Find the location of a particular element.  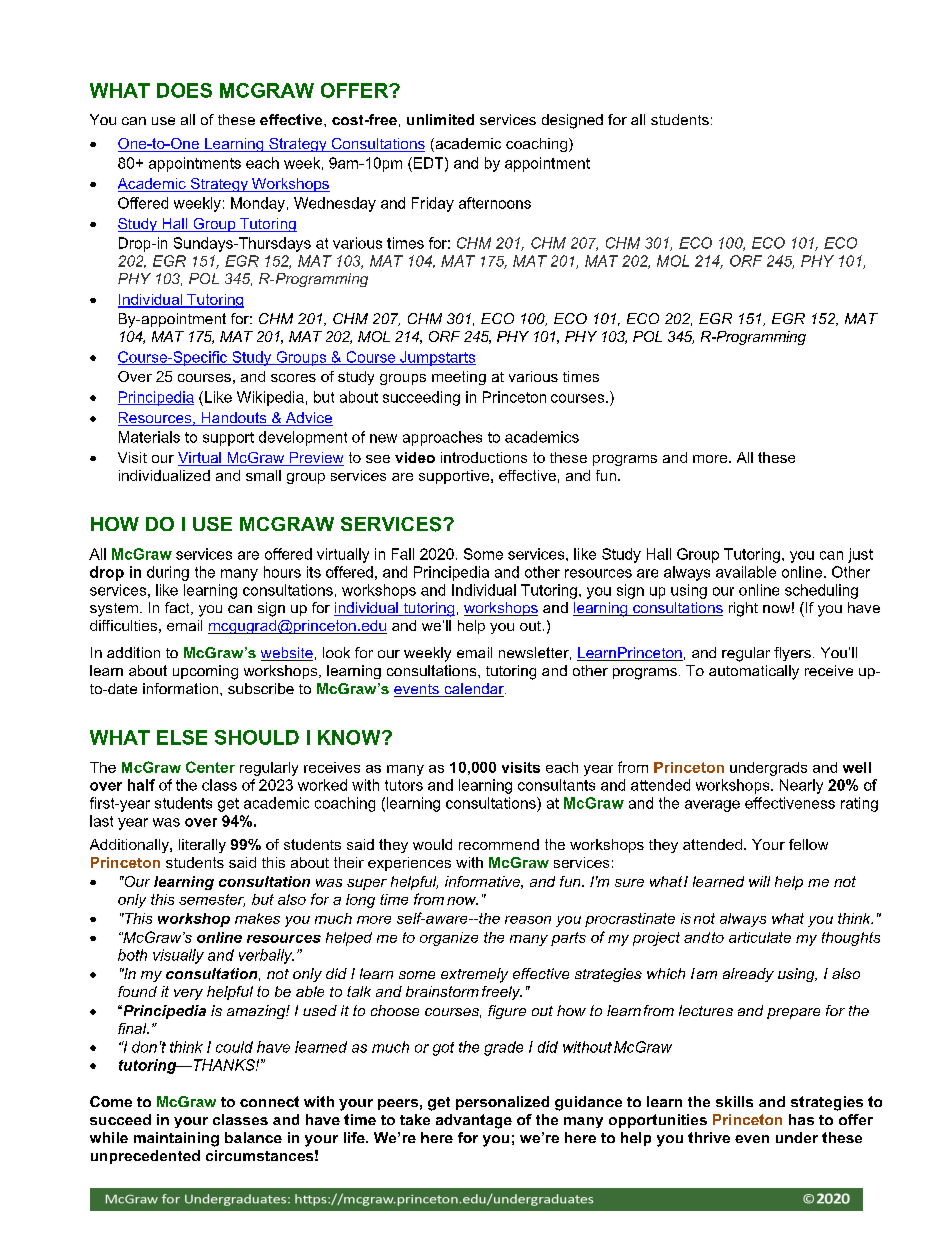

maintaining is located at coordinates (176, 1139).
